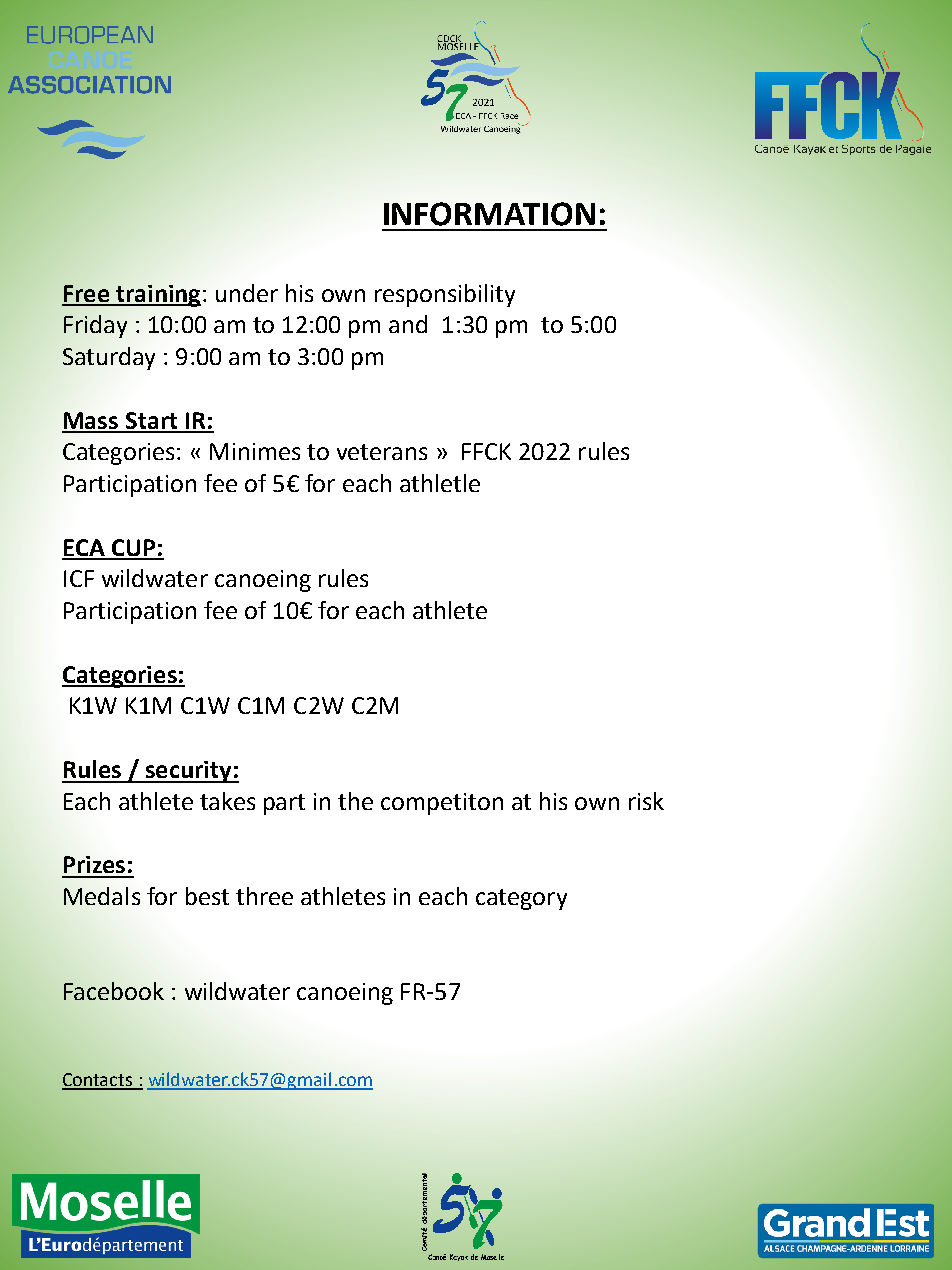  Describe the element at coordinates (188, 772) in the page. I see `security` at that location.
